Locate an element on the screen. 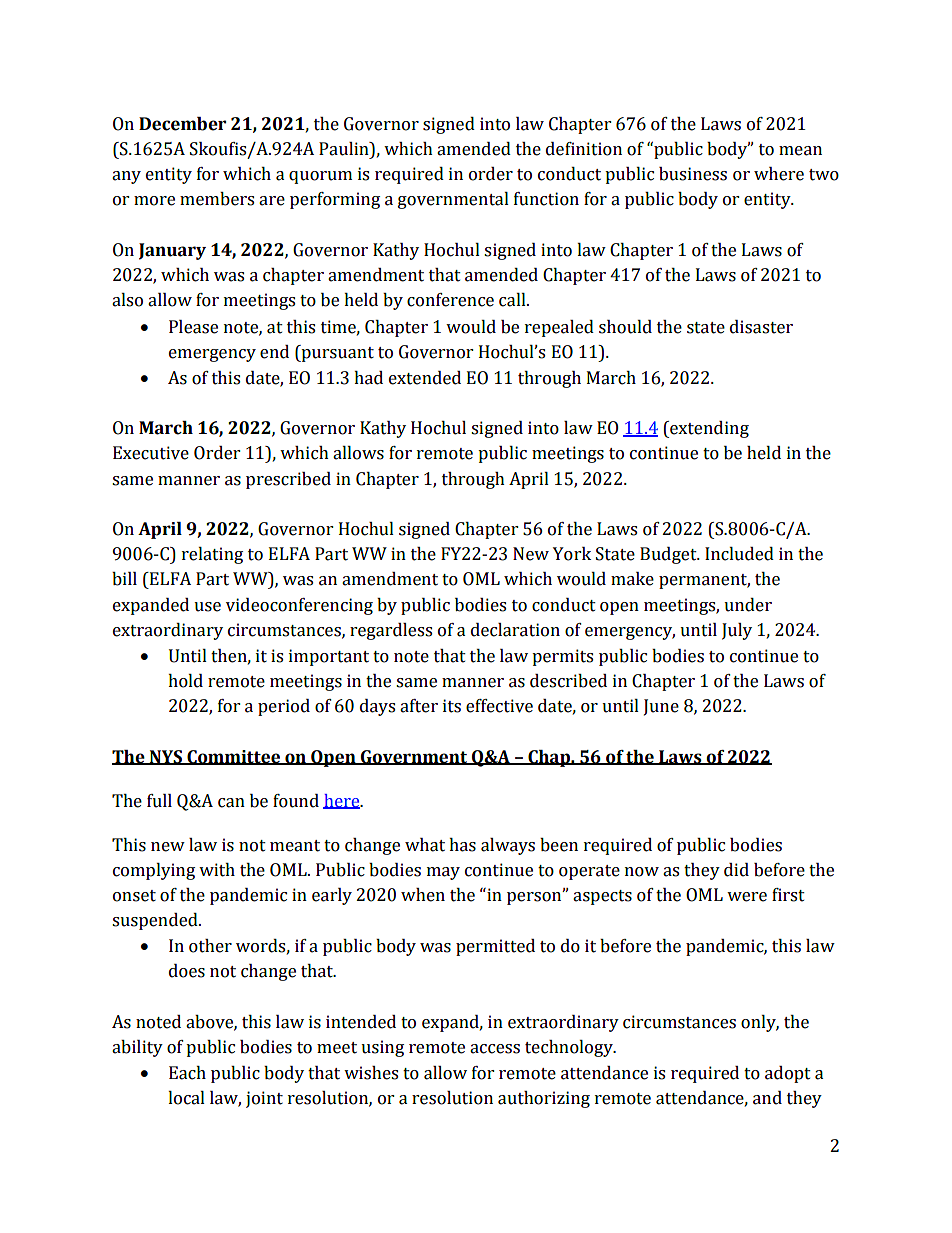 The image size is (952, 1233). function is located at coordinates (546, 199).
